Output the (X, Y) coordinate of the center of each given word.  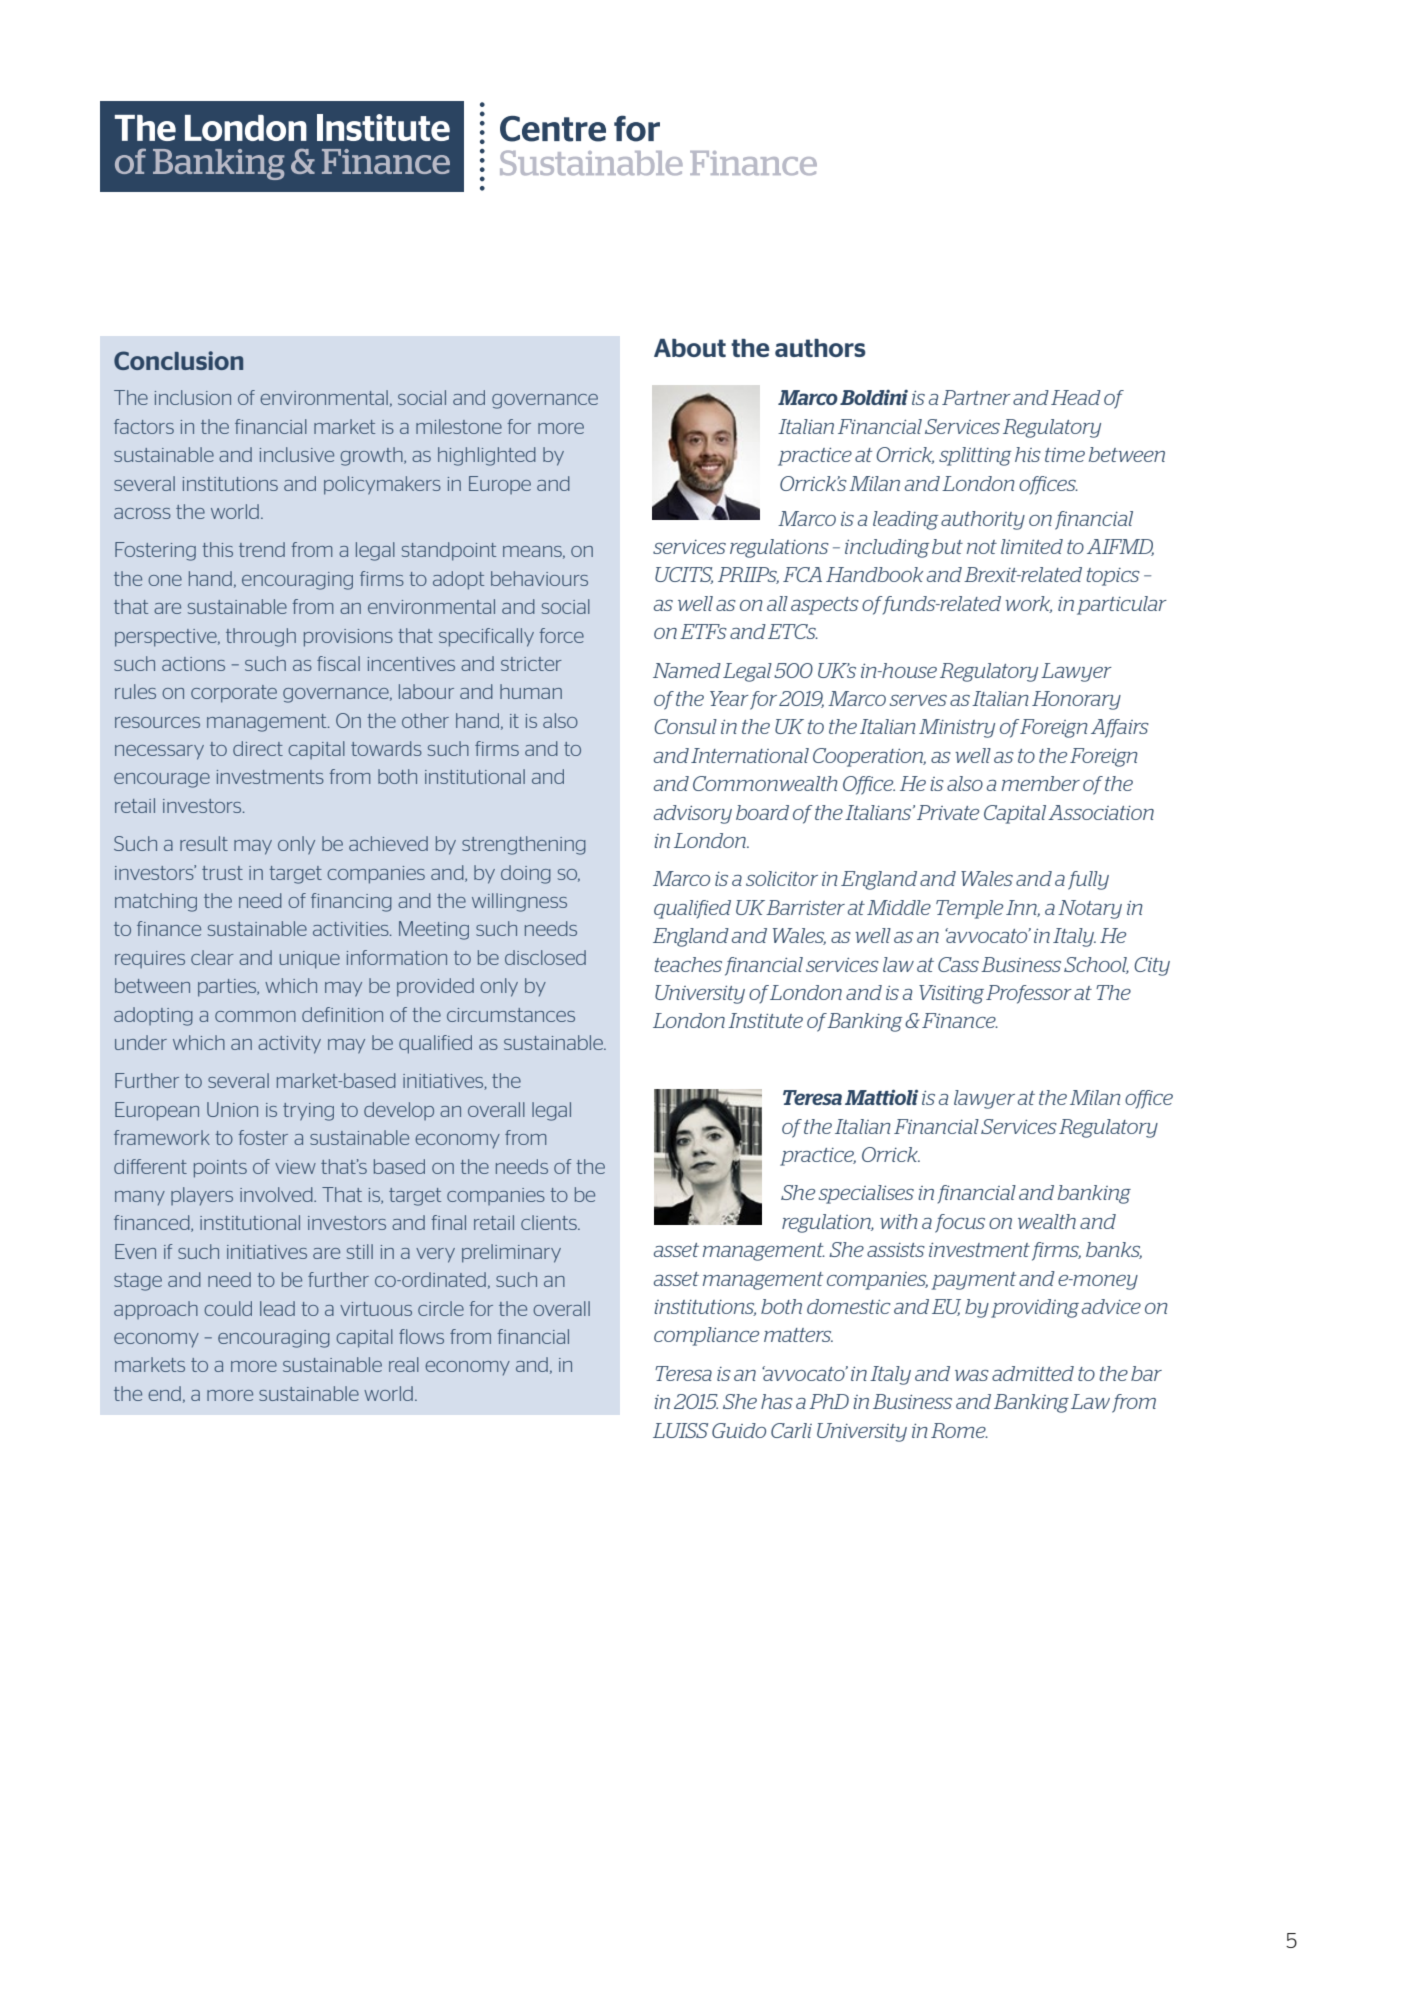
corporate (234, 694)
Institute (765, 1020)
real (404, 1364)
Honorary (1076, 700)
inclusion (193, 397)
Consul (685, 726)
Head (1076, 397)
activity (289, 1045)
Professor (1029, 994)
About (690, 348)
